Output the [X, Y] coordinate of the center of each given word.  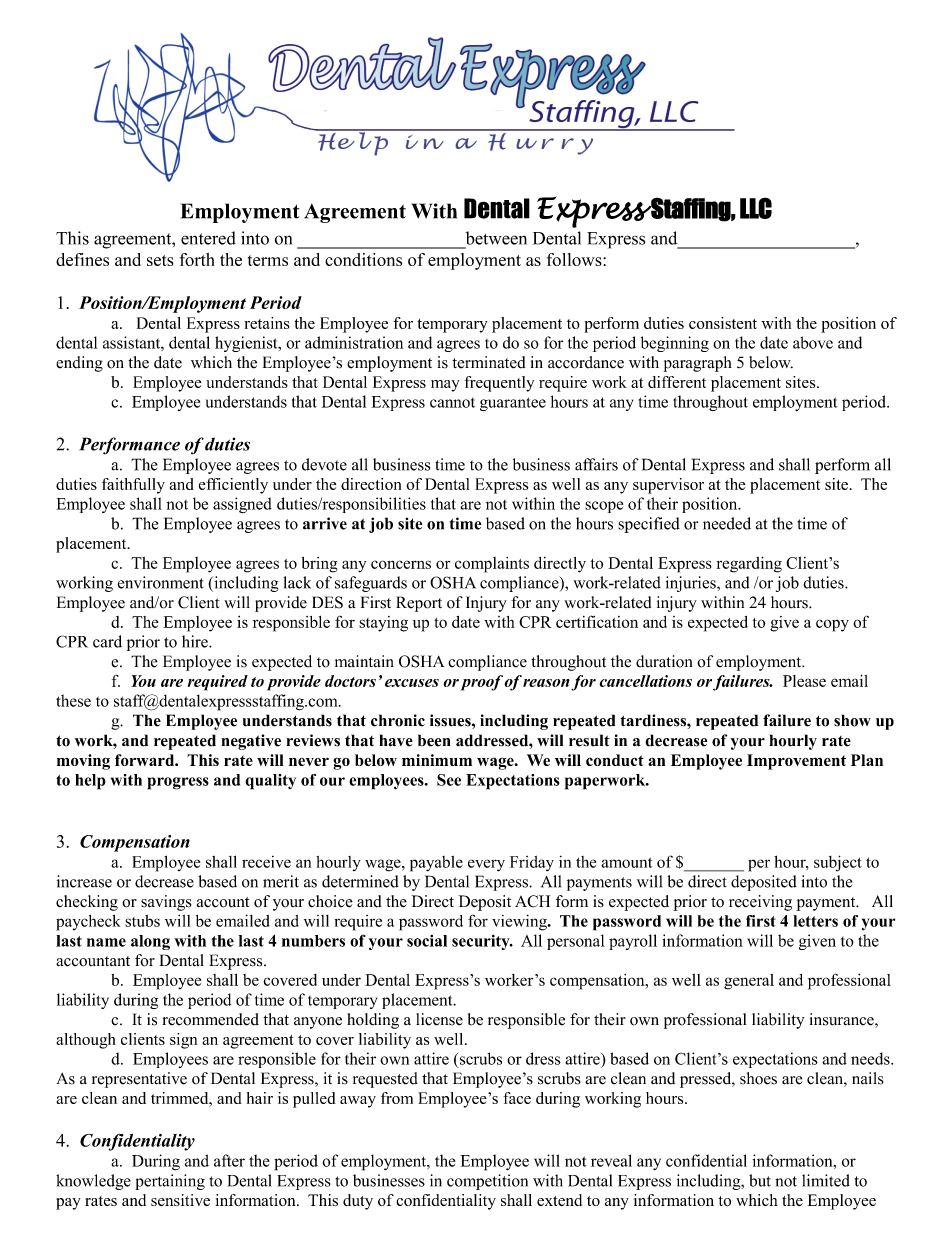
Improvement [796, 762]
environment [160, 582]
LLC [756, 208]
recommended [211, 1019]
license [439, 1019]
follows [575, 259]
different [677, 382]
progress [178, 783]
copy [832, 625]
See [449, 780]
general [749, 982]
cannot [452, 403]
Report [419, 604]
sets [160, 260]
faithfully [133, 486]
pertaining [170, 1182]
